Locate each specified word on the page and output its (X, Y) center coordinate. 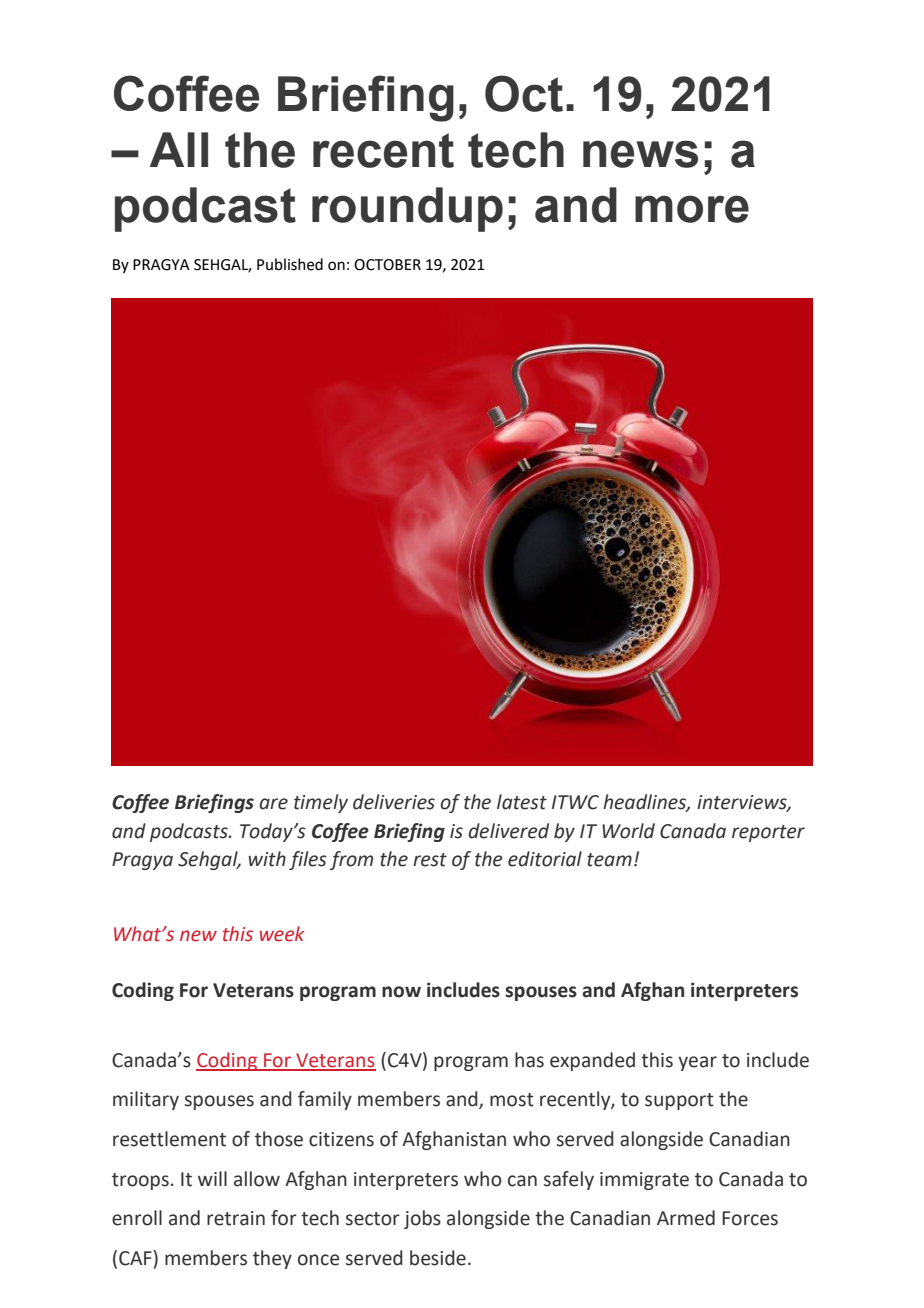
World (628, 831)
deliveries (394, 802)
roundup (407, 209)
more (692, 209)
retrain (236, 1218)
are (274, 804)
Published (290, 264)
